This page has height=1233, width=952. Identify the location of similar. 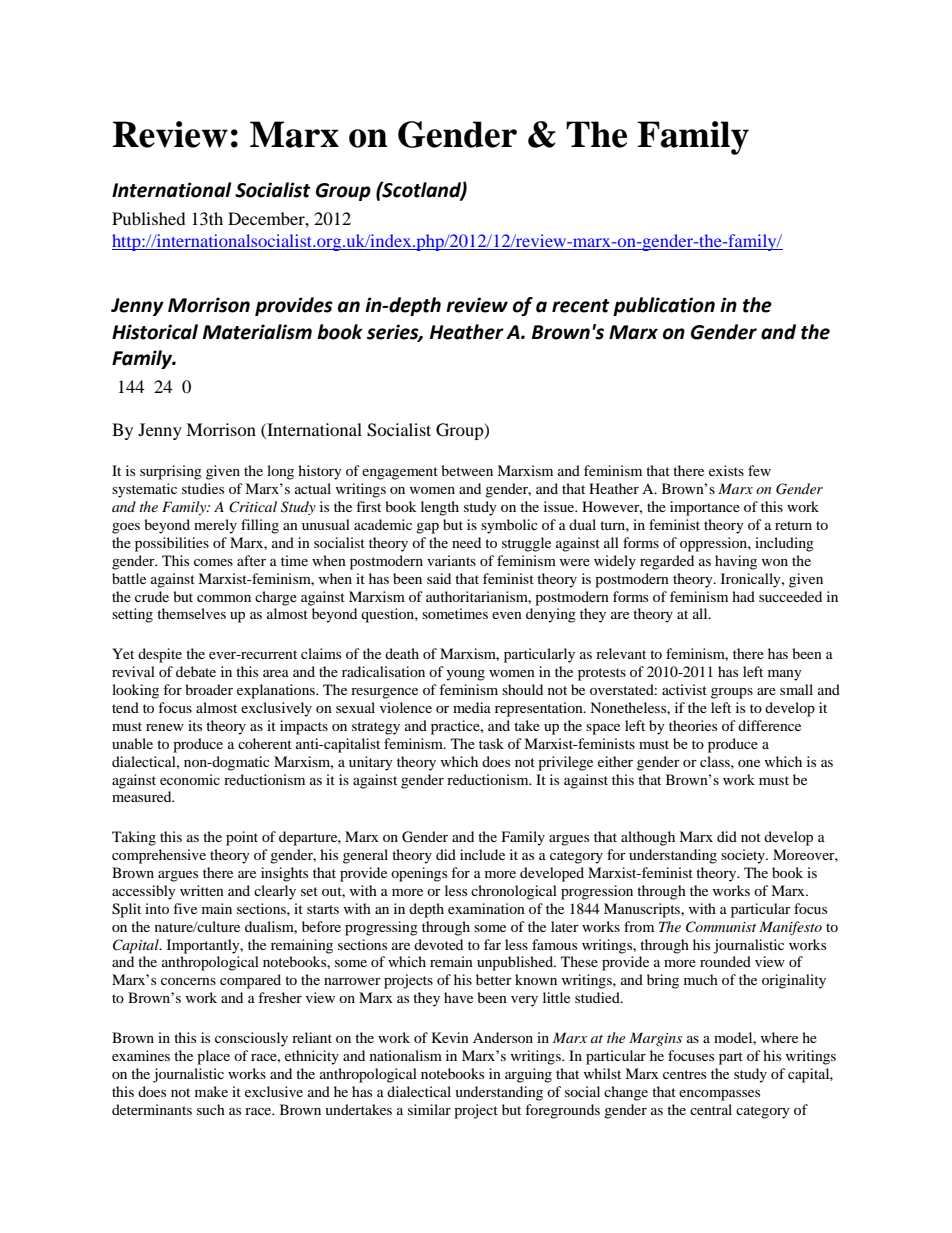
(429, 1109).
